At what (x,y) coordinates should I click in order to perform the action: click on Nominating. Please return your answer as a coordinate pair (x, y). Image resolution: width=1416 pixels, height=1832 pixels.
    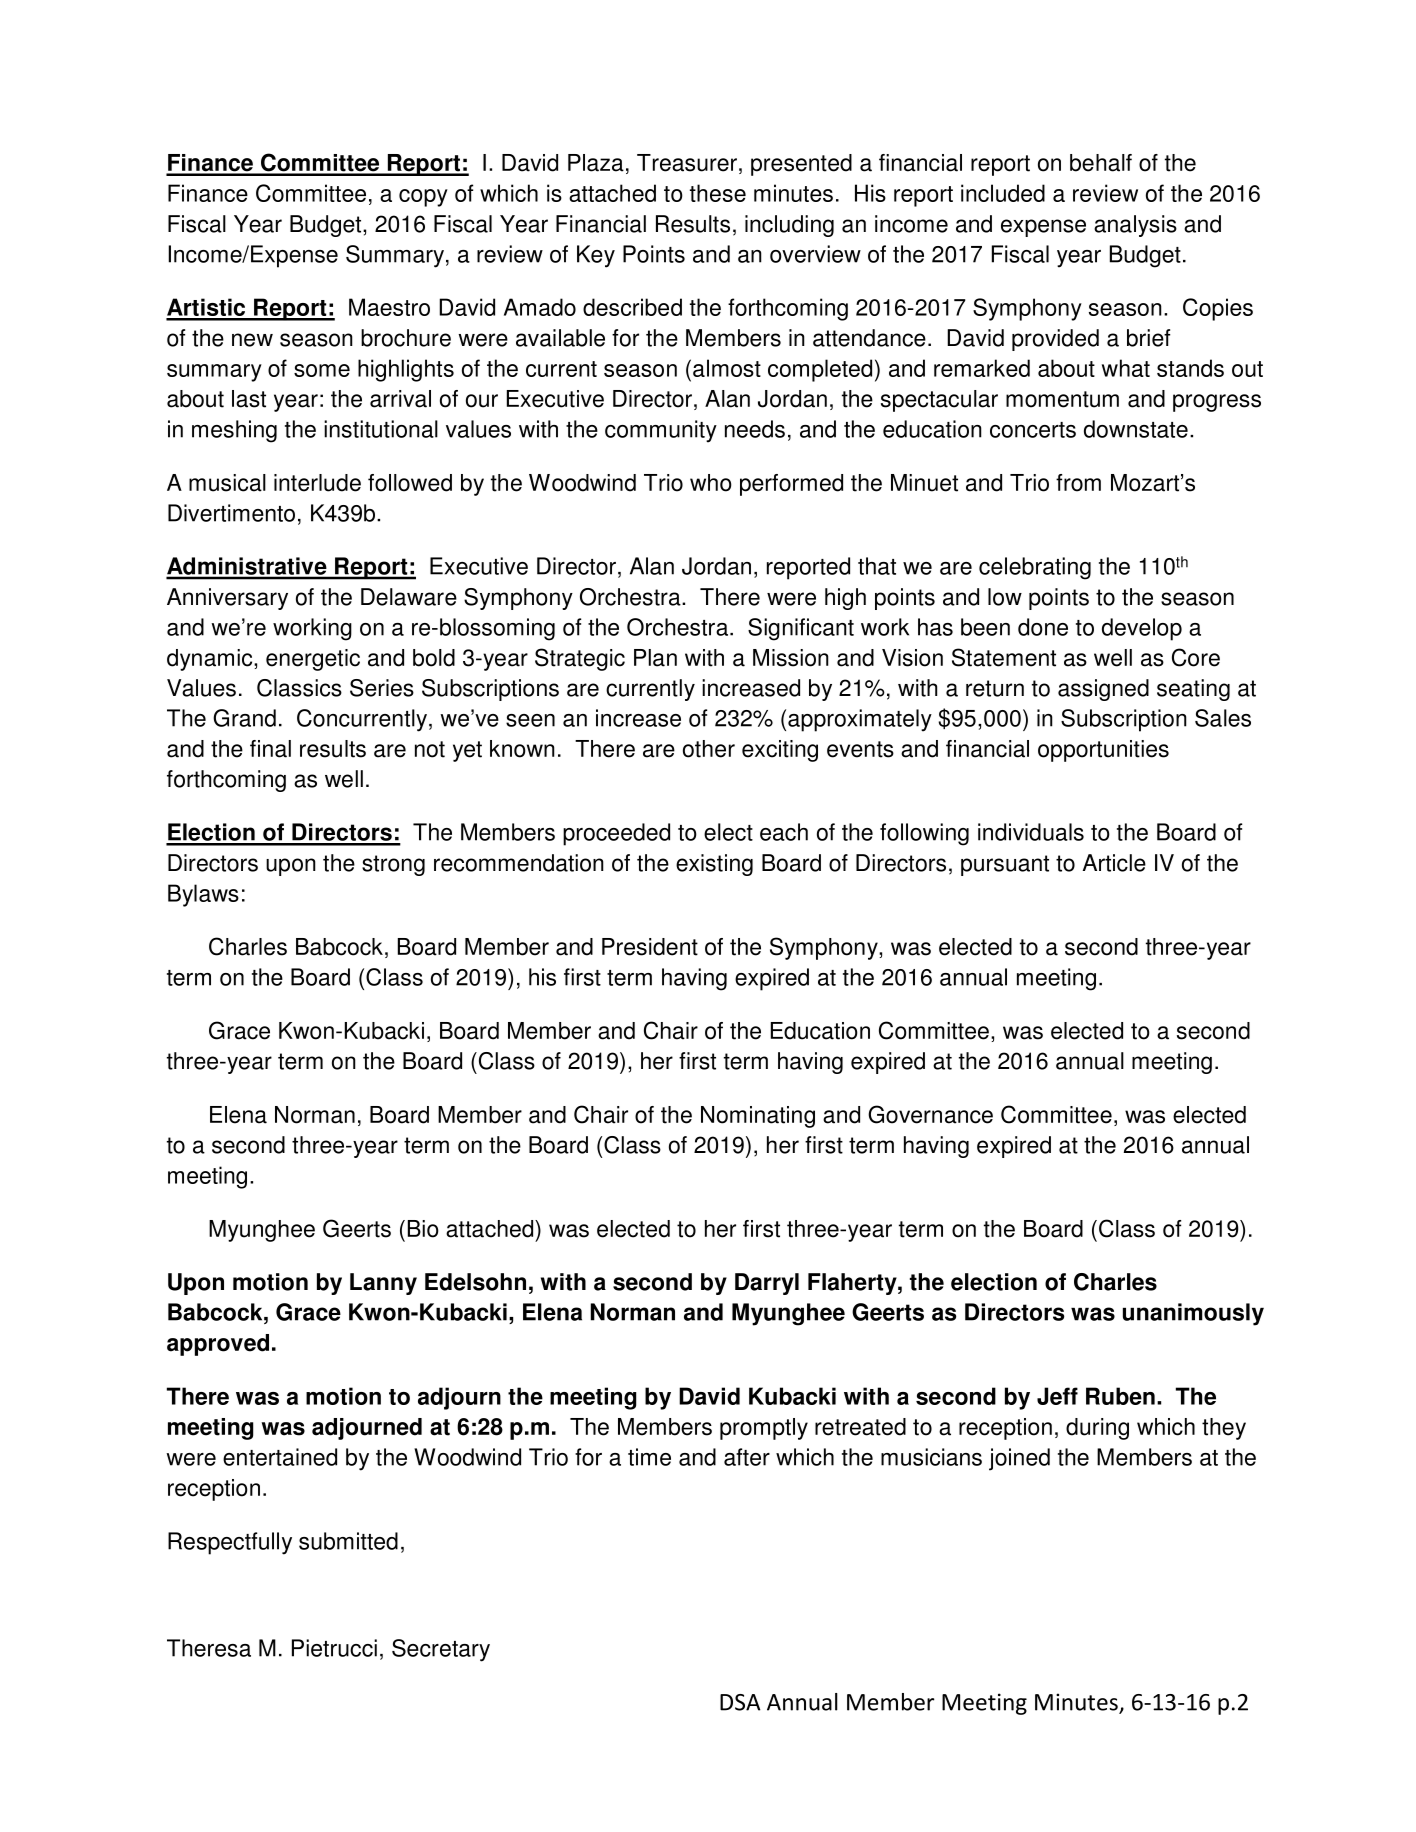
    Looking at the image, I should click on (758, 1117).
